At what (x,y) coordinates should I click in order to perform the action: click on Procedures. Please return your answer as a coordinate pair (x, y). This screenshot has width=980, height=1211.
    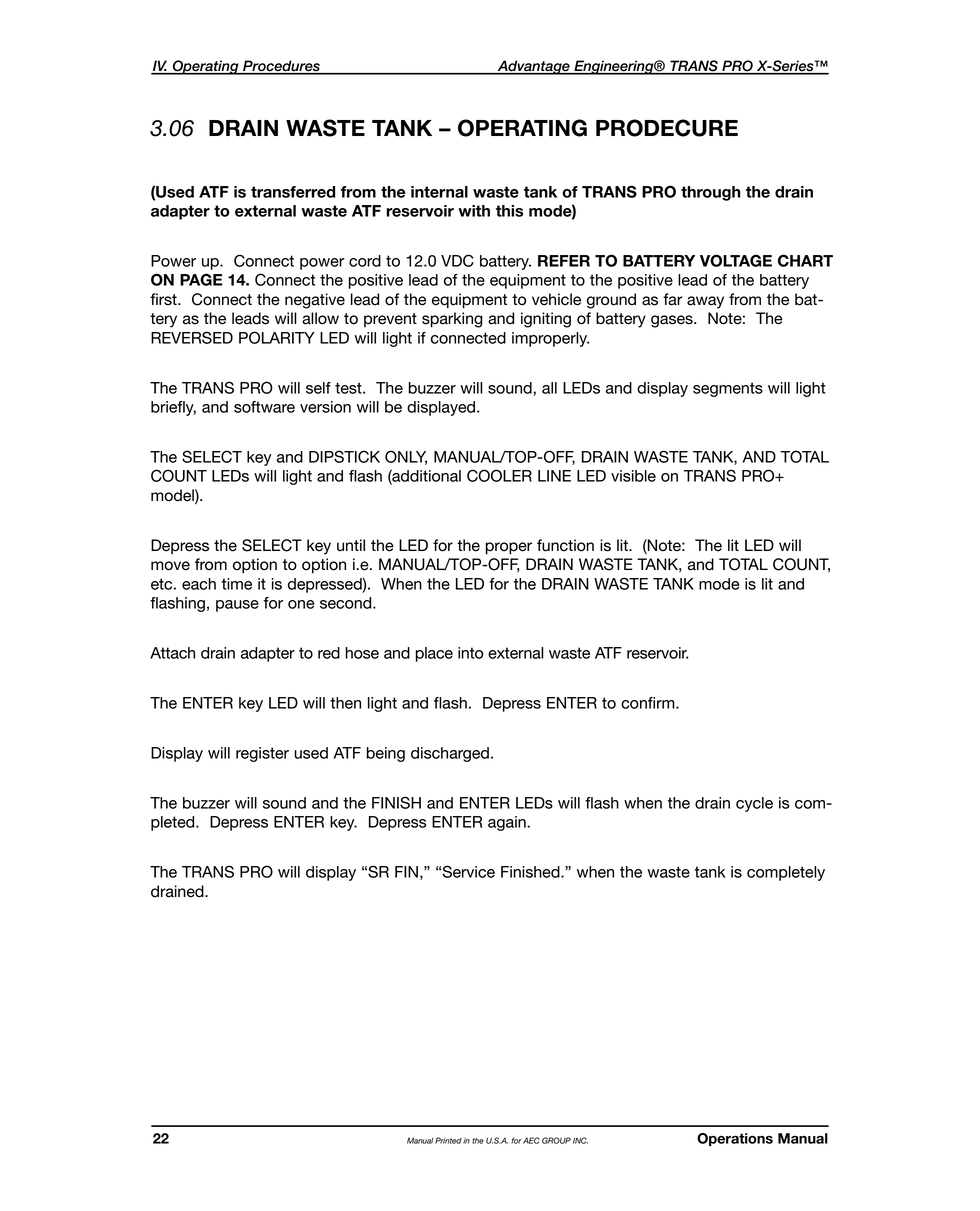
    Looking at the image, I should click on (281, 67).
